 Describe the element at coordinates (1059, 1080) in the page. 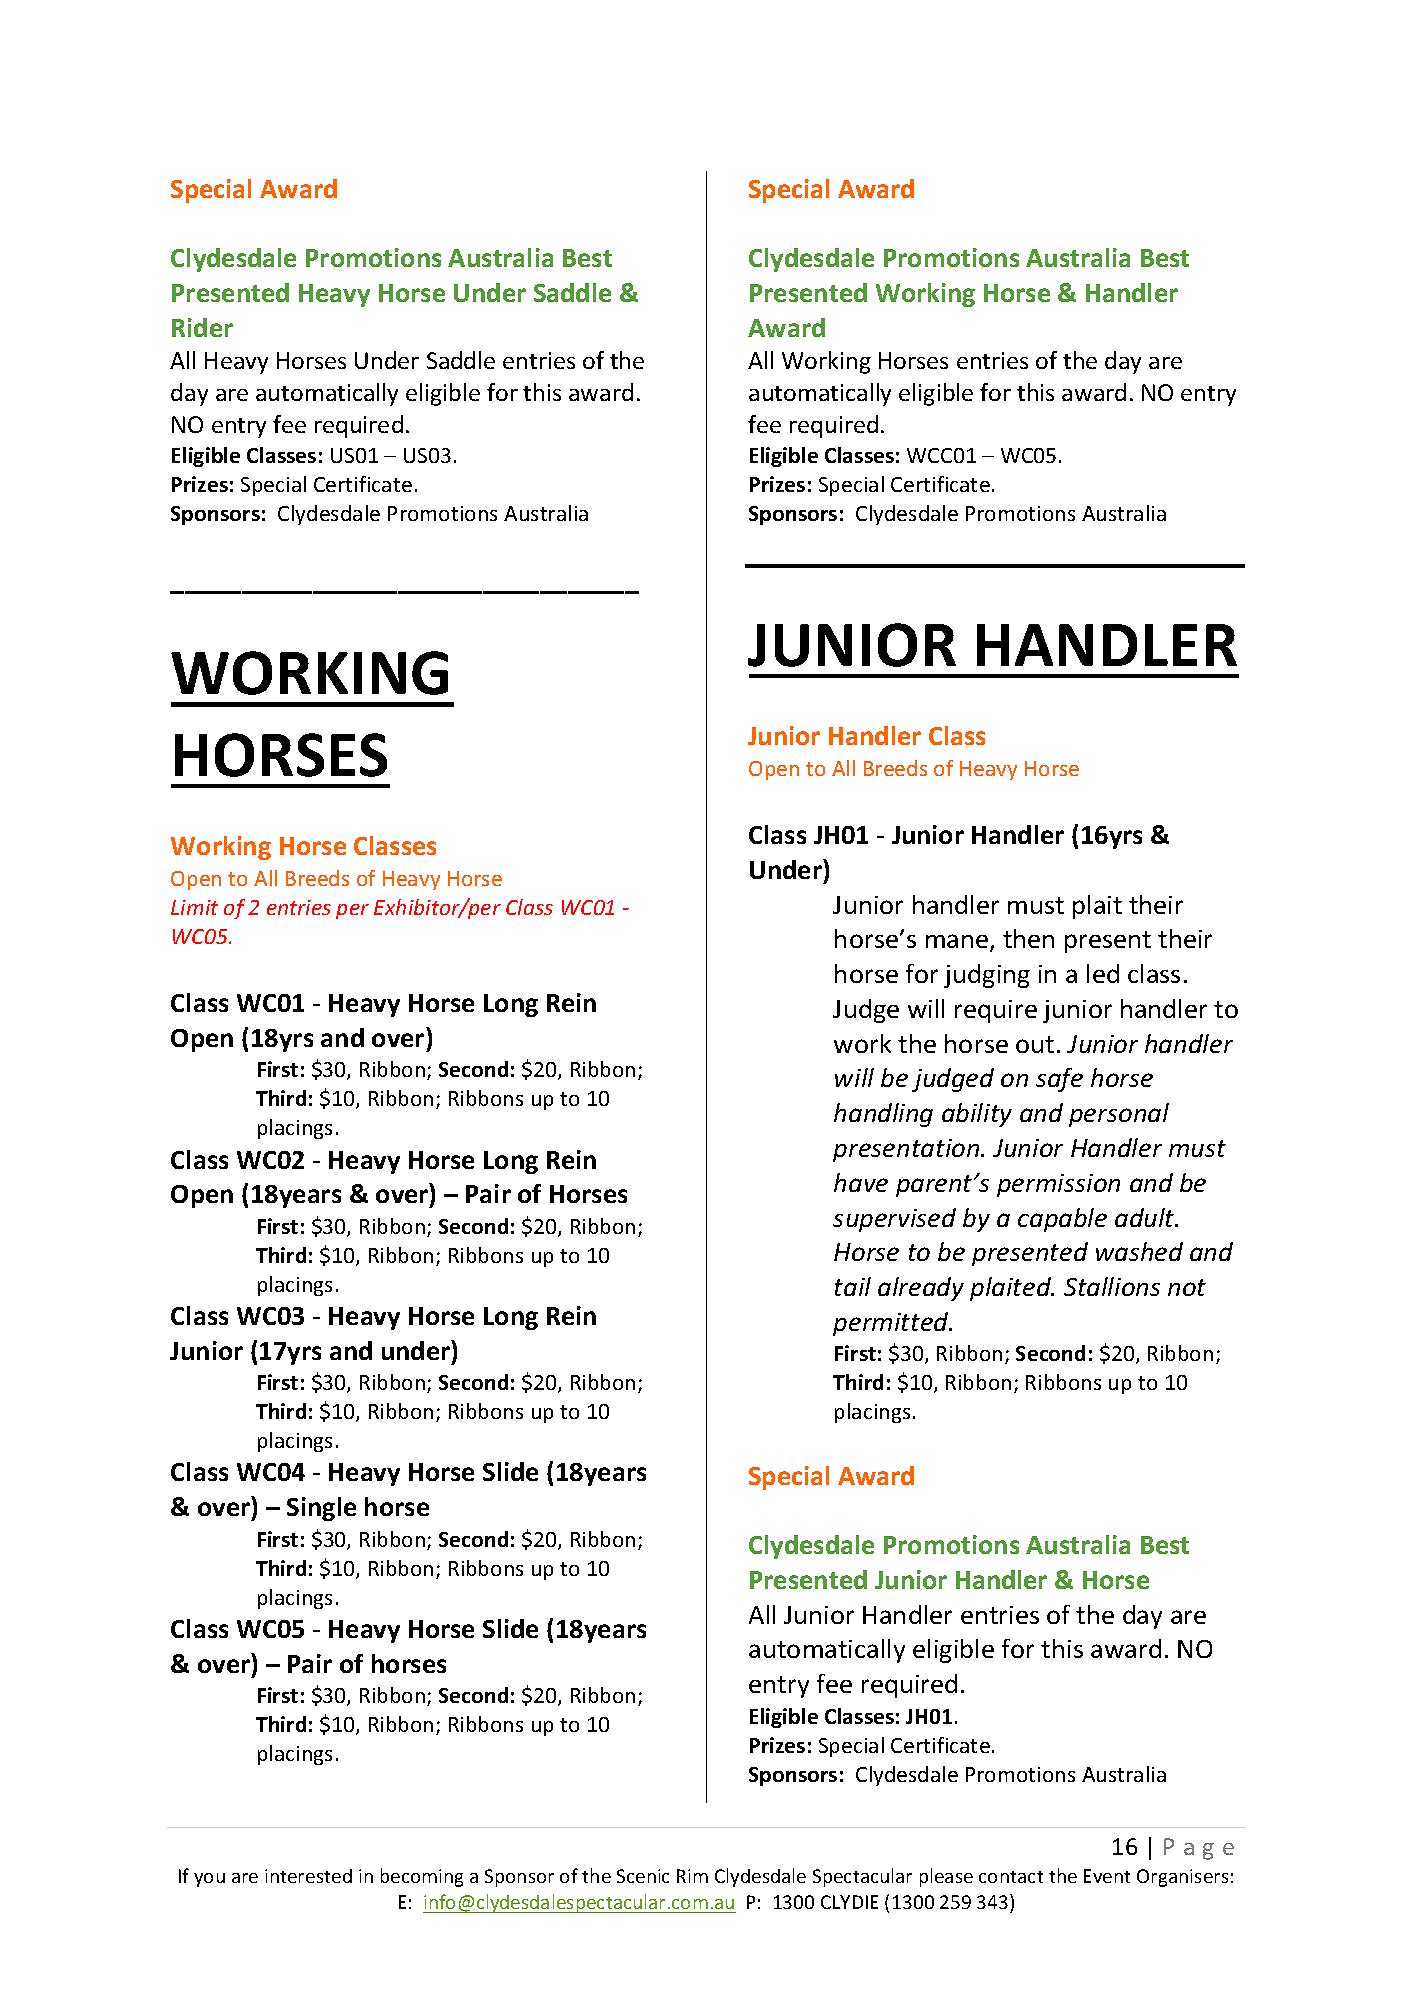

I see `safe` at that location.
